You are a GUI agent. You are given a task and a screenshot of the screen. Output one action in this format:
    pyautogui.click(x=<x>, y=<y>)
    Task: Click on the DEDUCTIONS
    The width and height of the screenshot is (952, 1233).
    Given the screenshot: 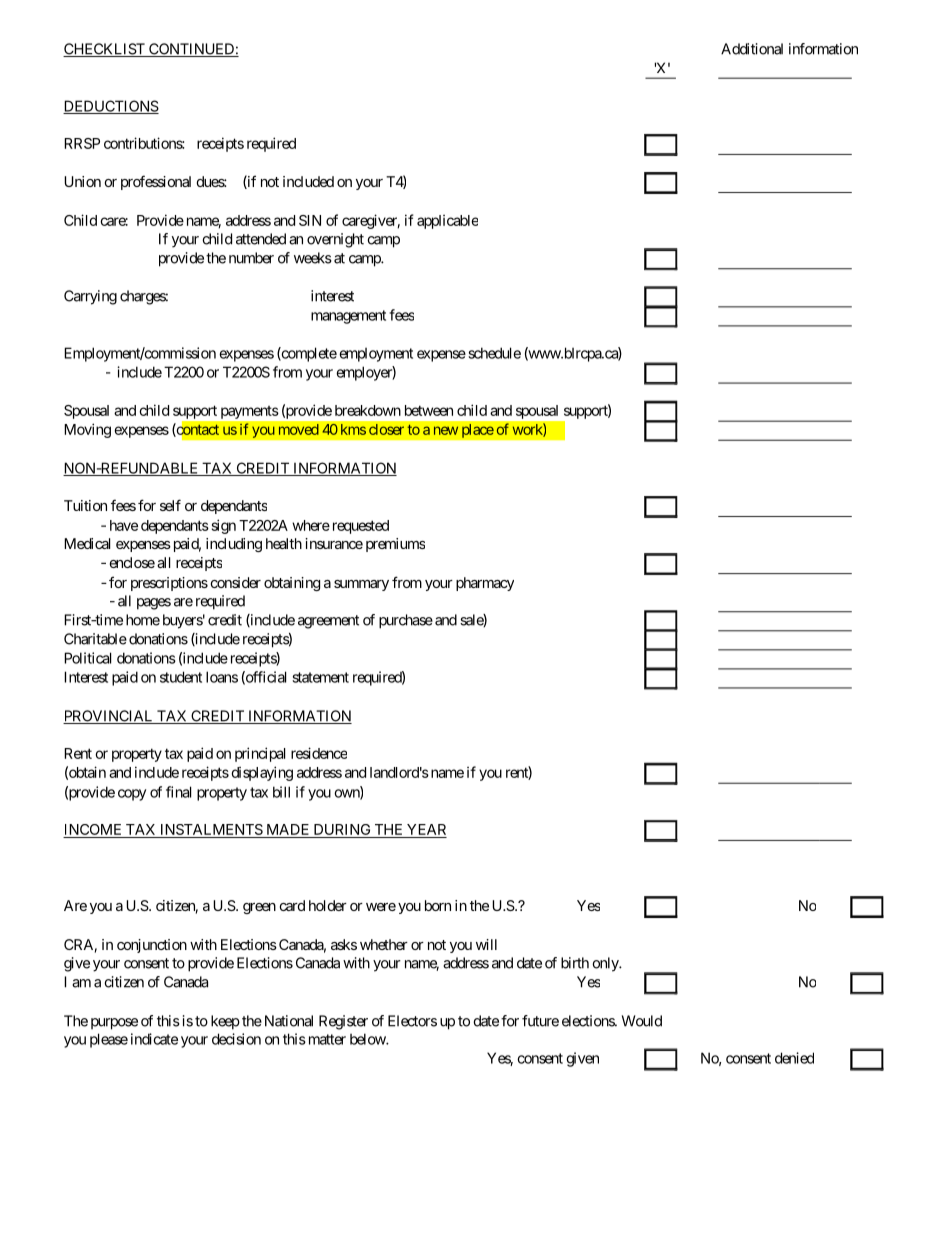 What is the action you would take?
    pyautogui.click(x=111, y=107)
